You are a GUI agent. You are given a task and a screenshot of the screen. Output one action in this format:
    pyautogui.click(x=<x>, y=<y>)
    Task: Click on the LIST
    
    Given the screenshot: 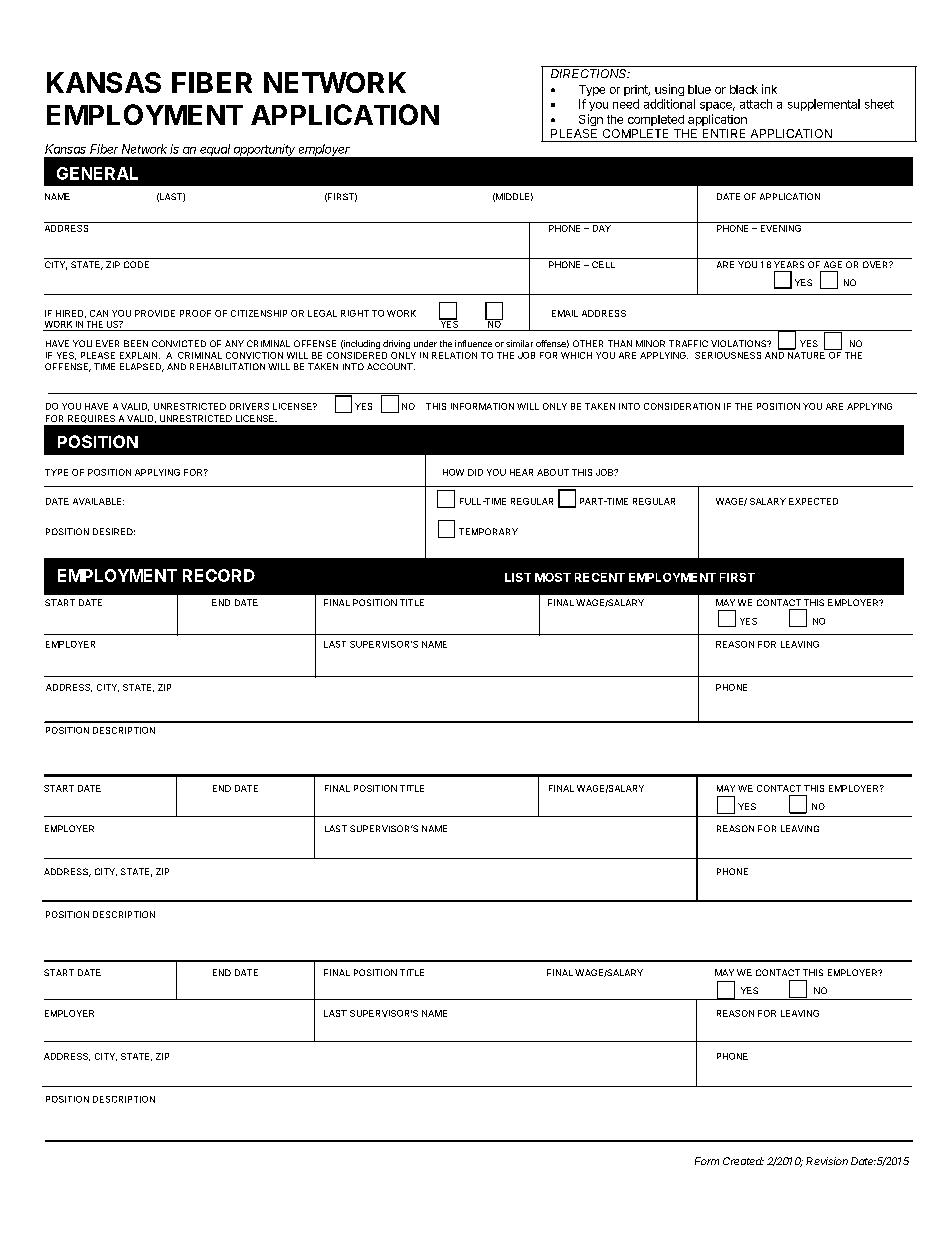 What is the action you would take?
    pyautogui.click(x=518, y=577)
